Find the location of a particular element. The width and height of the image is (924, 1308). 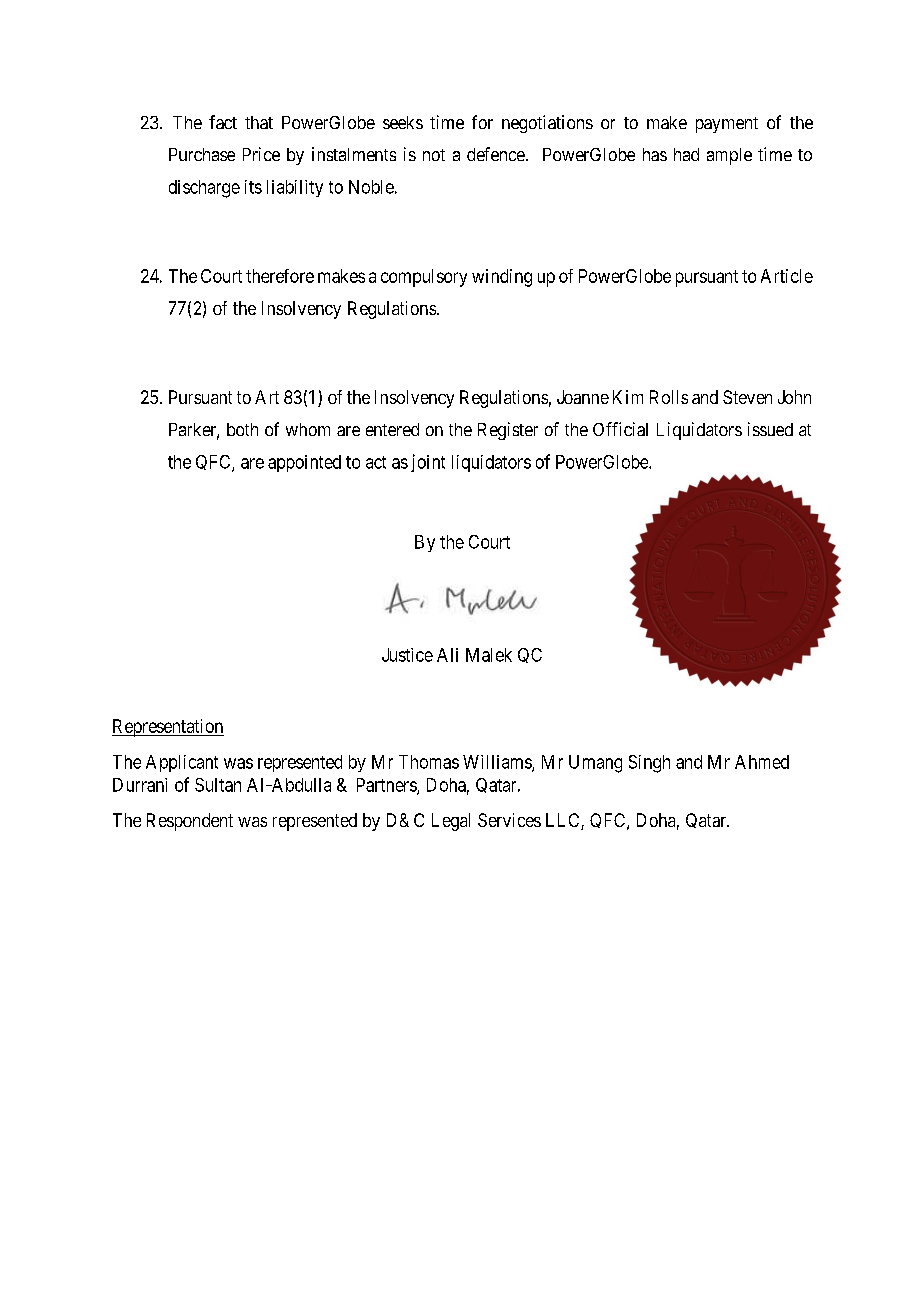

defence is located at coordinates (496, 154).
